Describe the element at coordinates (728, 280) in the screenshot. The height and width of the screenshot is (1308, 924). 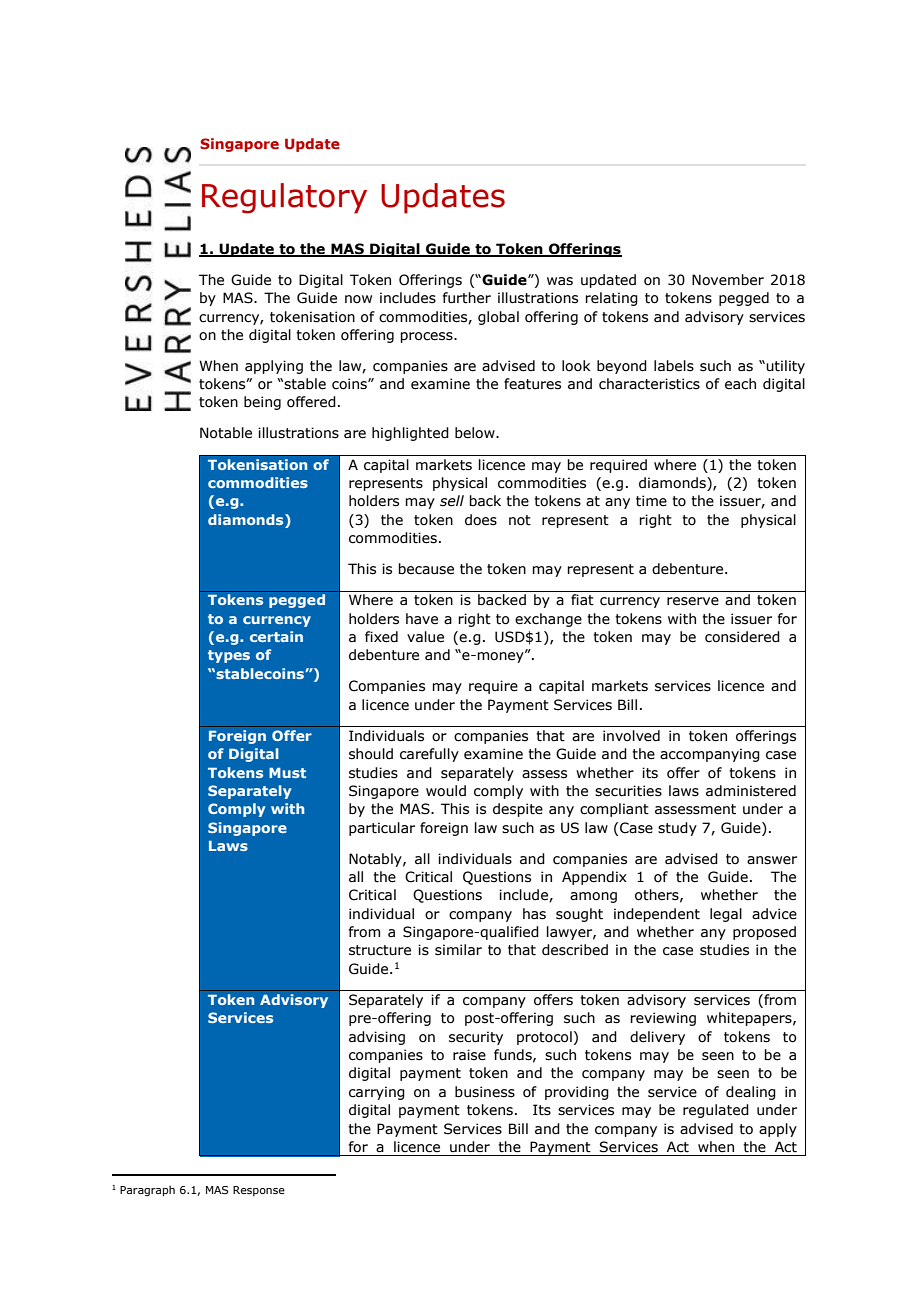
I see `November` at that location.
